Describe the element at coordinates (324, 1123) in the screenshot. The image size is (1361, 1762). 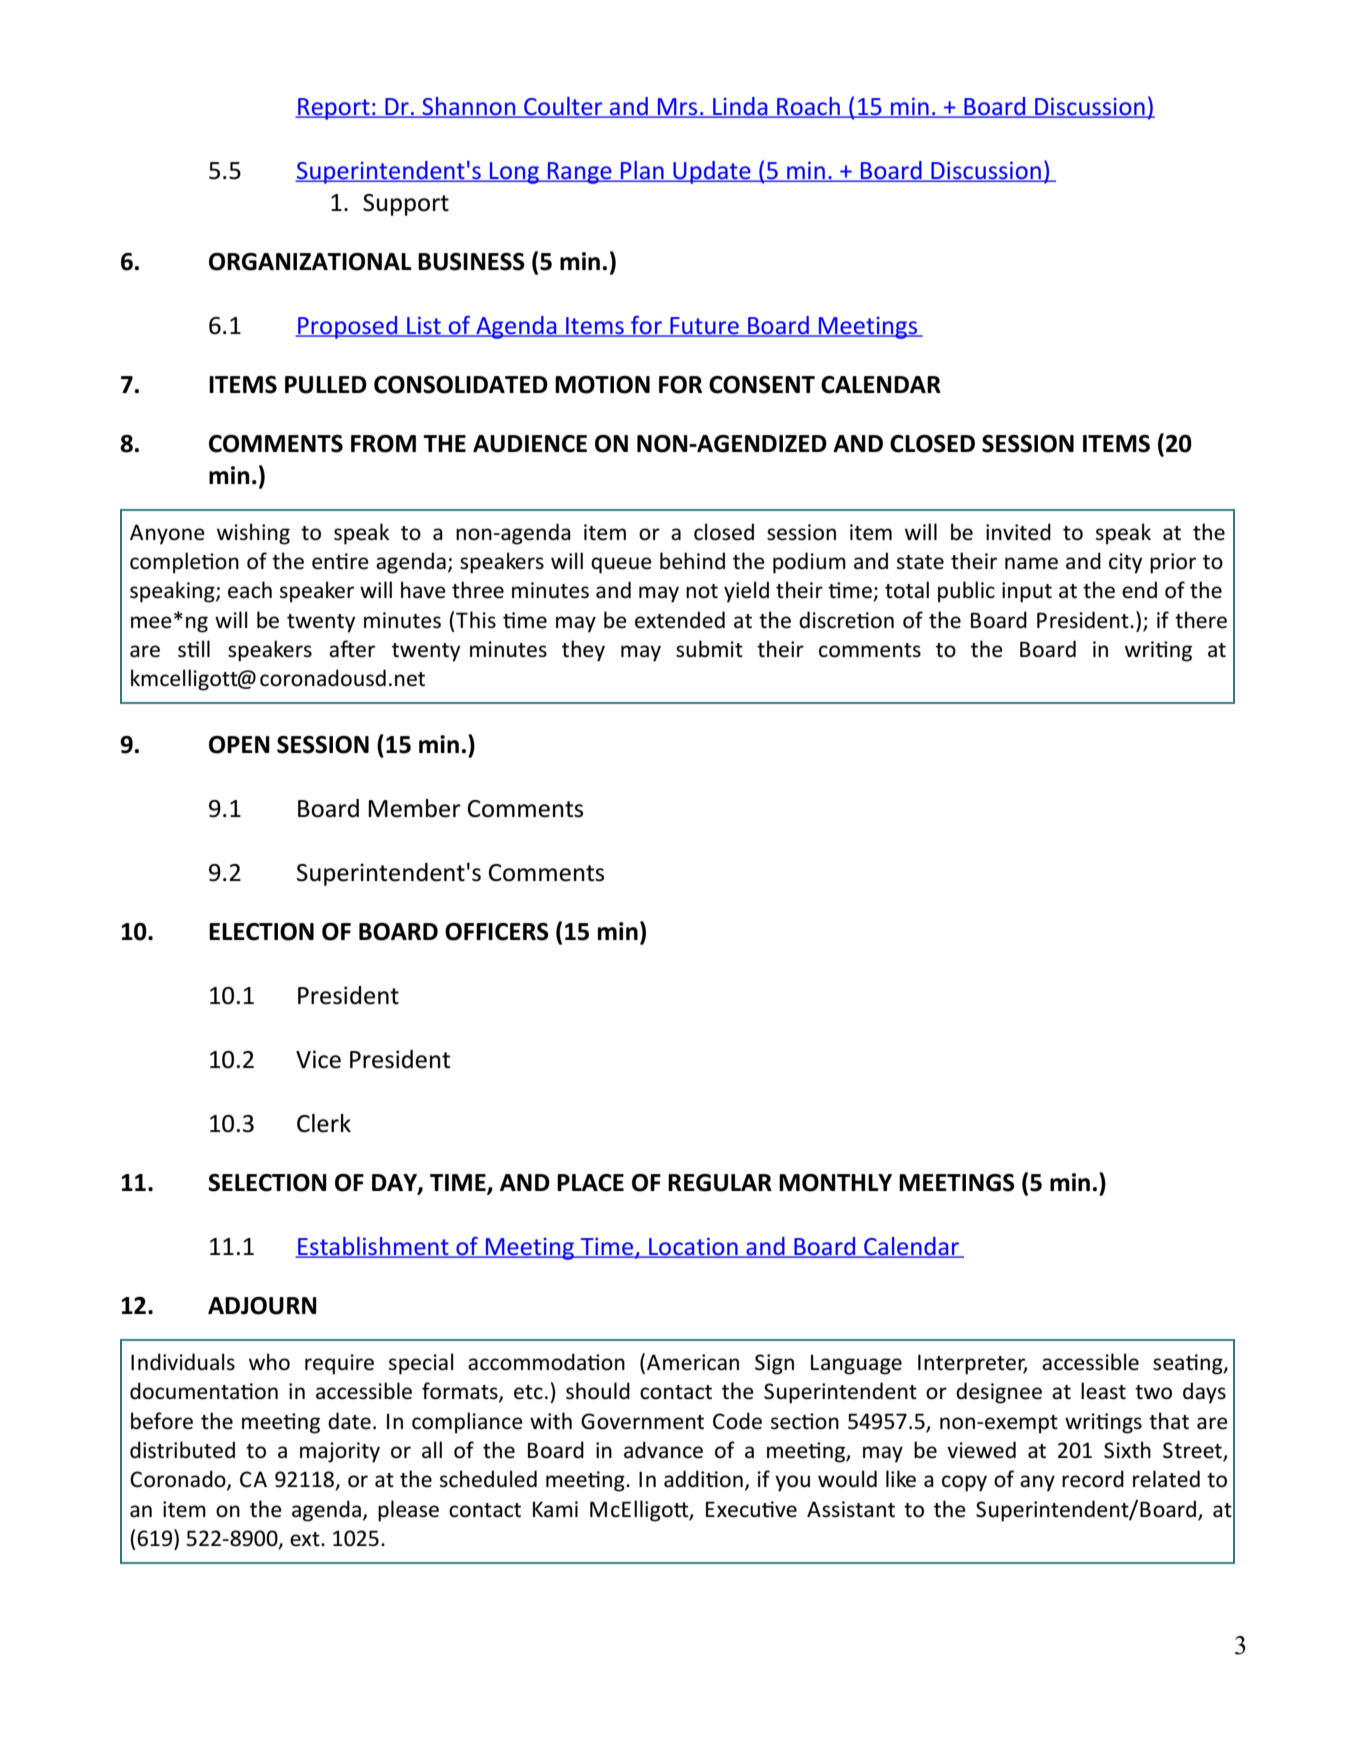
I see `Clerk` at that location.
